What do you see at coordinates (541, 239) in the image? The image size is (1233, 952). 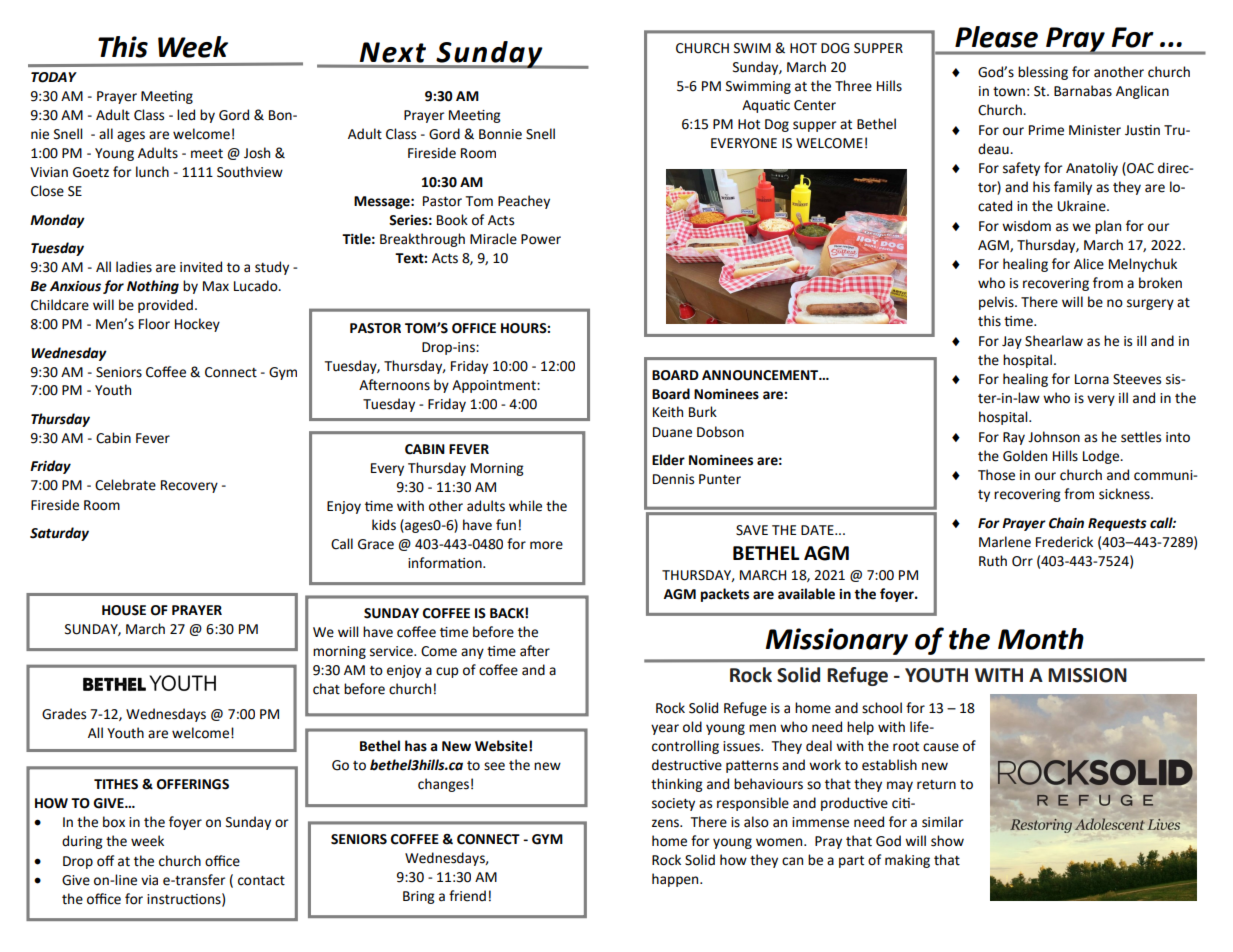 I see `Power` at bounding box center [541, 239].
